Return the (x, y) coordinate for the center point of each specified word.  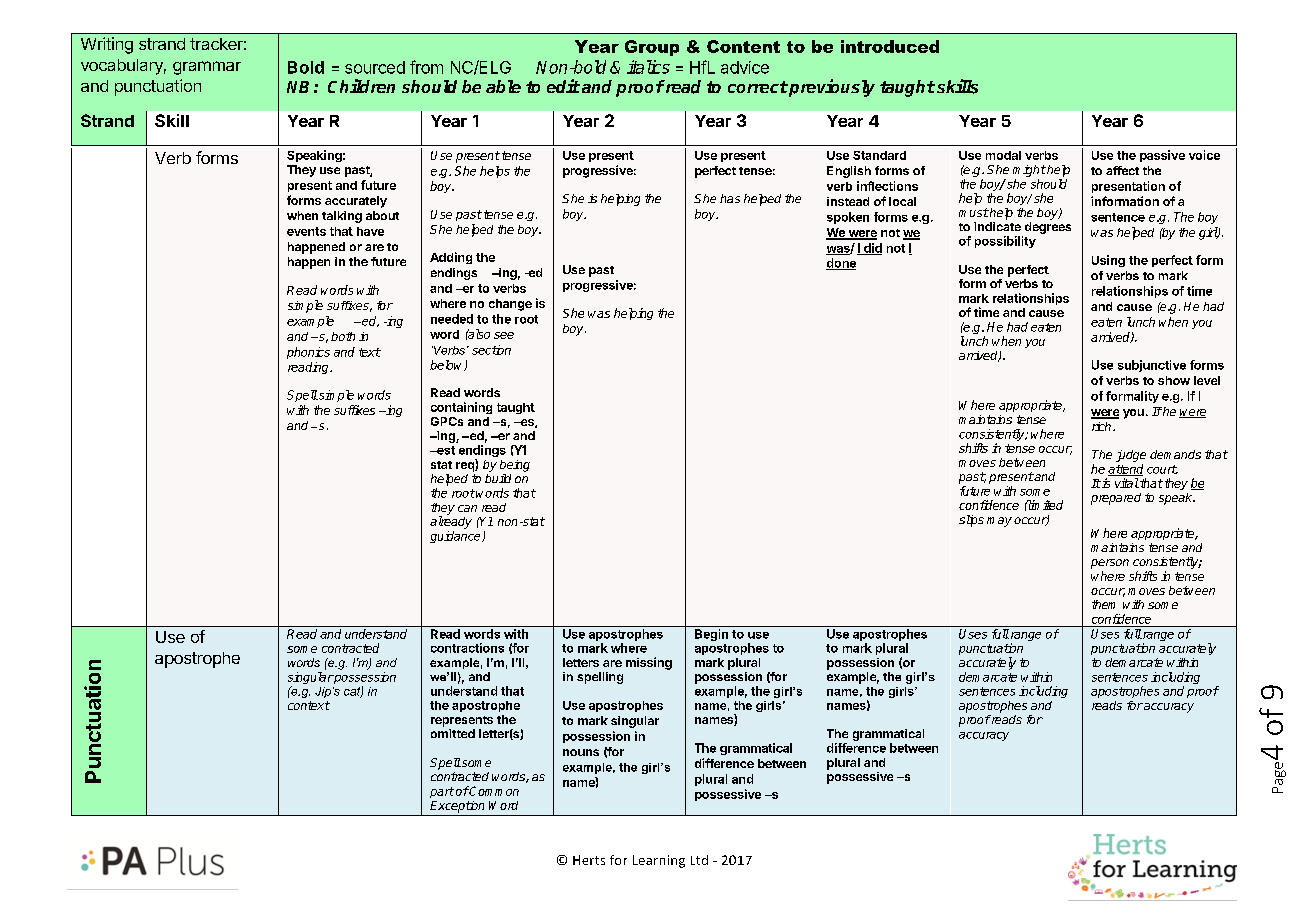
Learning (659, 861)
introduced (890, 46)
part (442, 792)
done (841, 264)
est (445, 450)
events (306, 231)
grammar (207, 68)
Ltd (699, 860)
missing (649, 663)
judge (1131, 456)
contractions (467, 648)
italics (648, 67)
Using (1108, 261)
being (515, 466)
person (1110, 564)
